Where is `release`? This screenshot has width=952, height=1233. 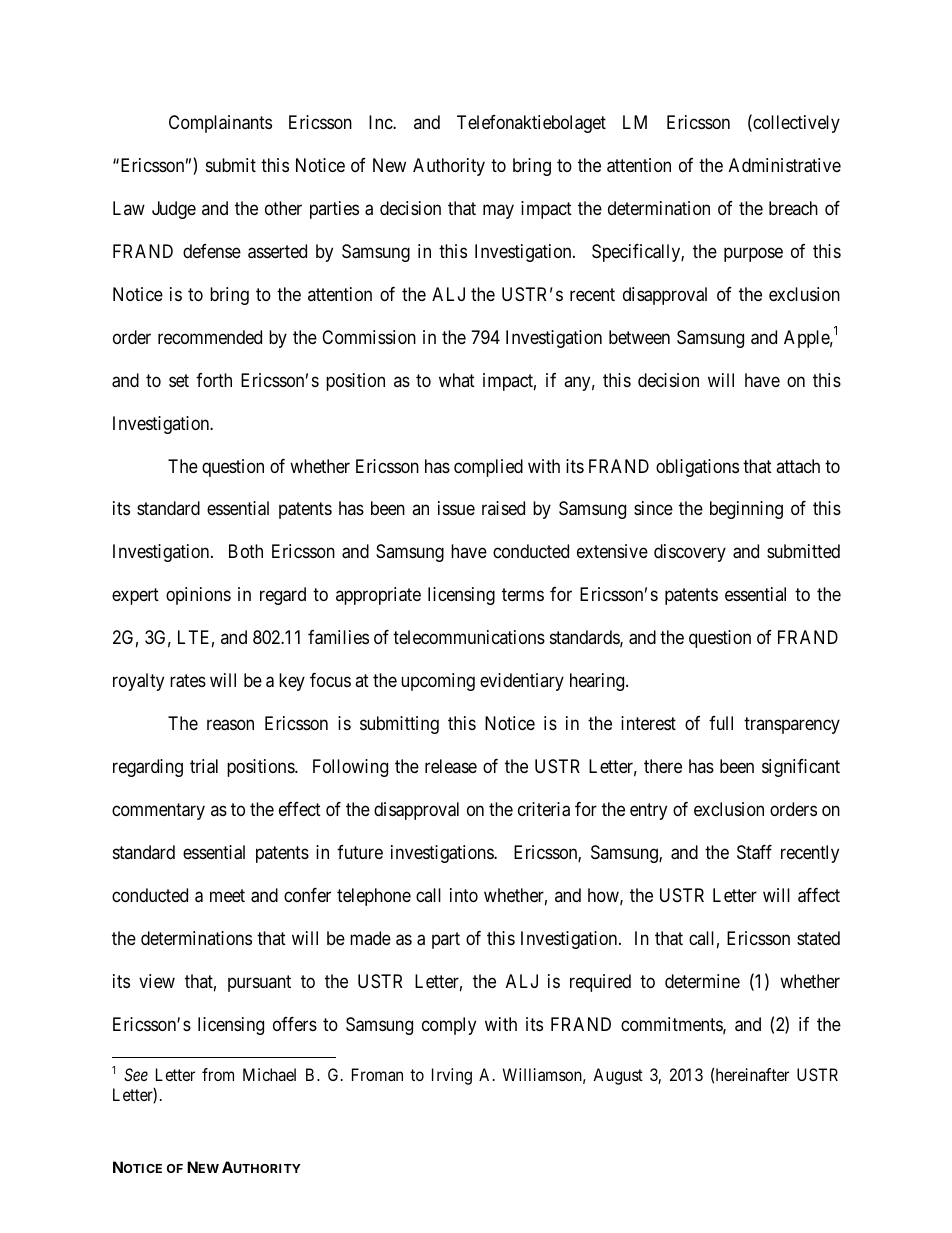
release is located at coordinates (451, 766).
